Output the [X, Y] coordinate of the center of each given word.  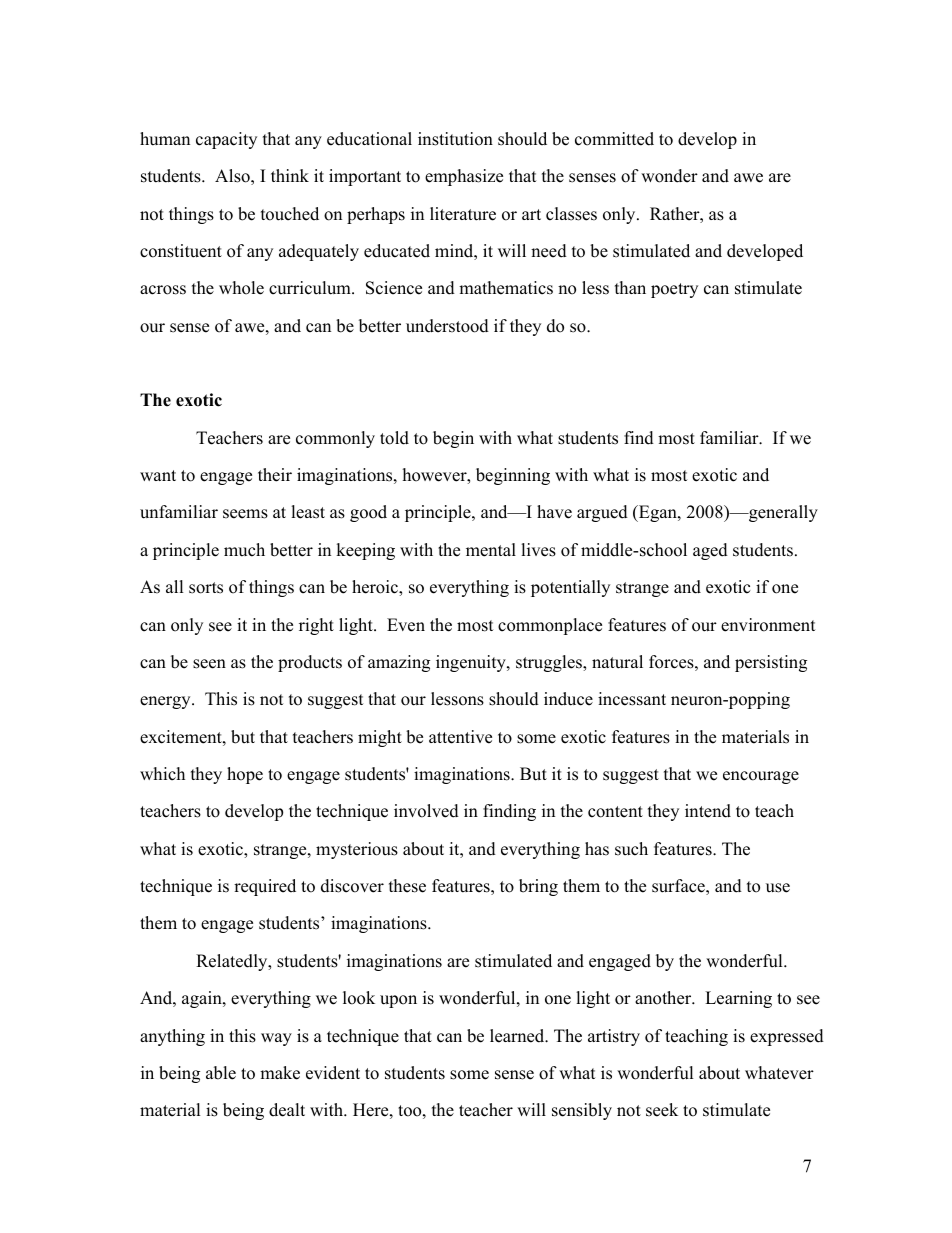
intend [708, 811]
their [275, 475]
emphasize [464, 177]
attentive [460, 737]
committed [614, 139]
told [394, 438]
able [221, 1073]
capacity [226, 140]
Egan [658, 513]
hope [245, 775]
